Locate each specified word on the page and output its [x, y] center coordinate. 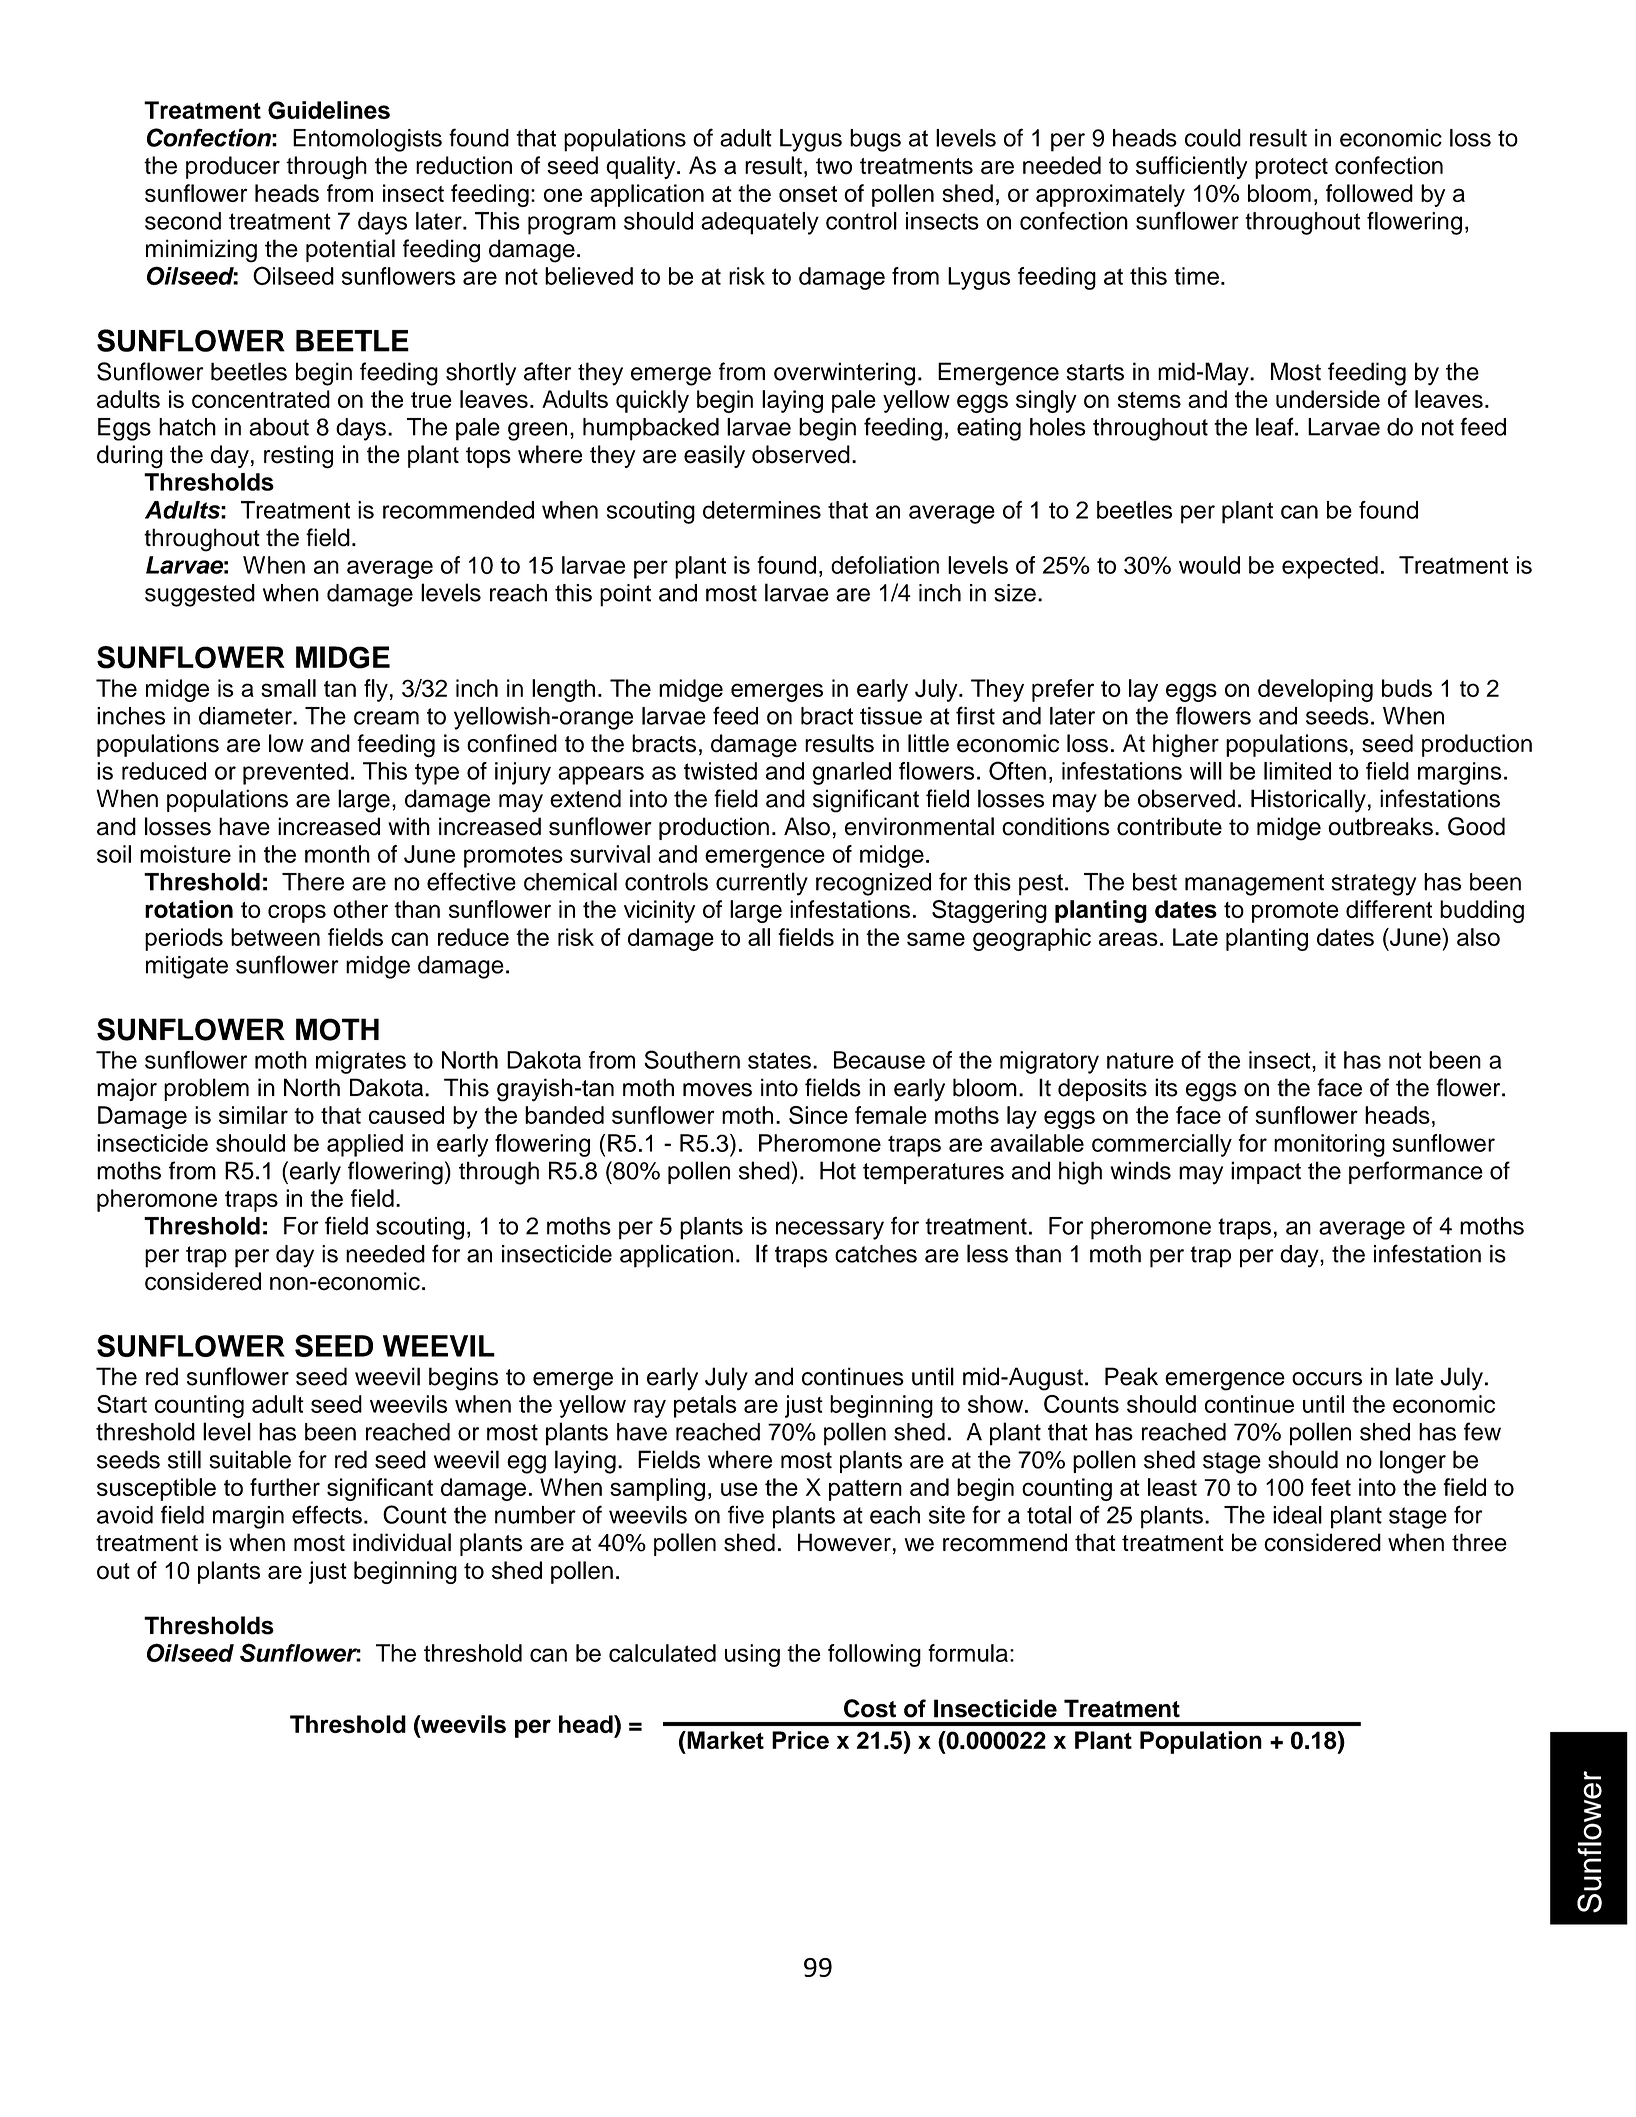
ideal [1297, 1515]
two [834, 166]
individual [402, 1542]
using [752, 1655]
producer [233, 167]
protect [1291, 168]
